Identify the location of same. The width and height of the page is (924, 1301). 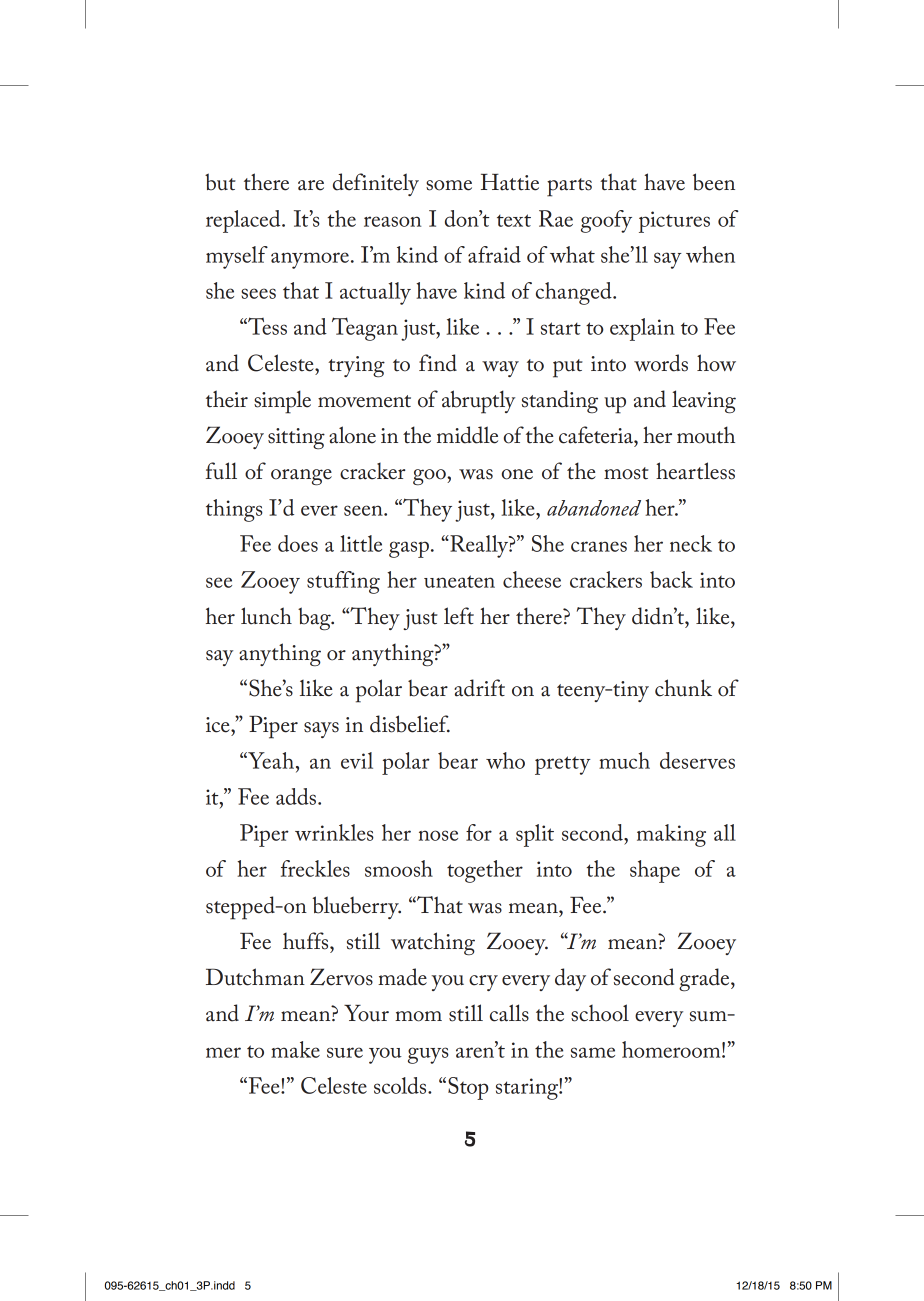
(593, 1052).
